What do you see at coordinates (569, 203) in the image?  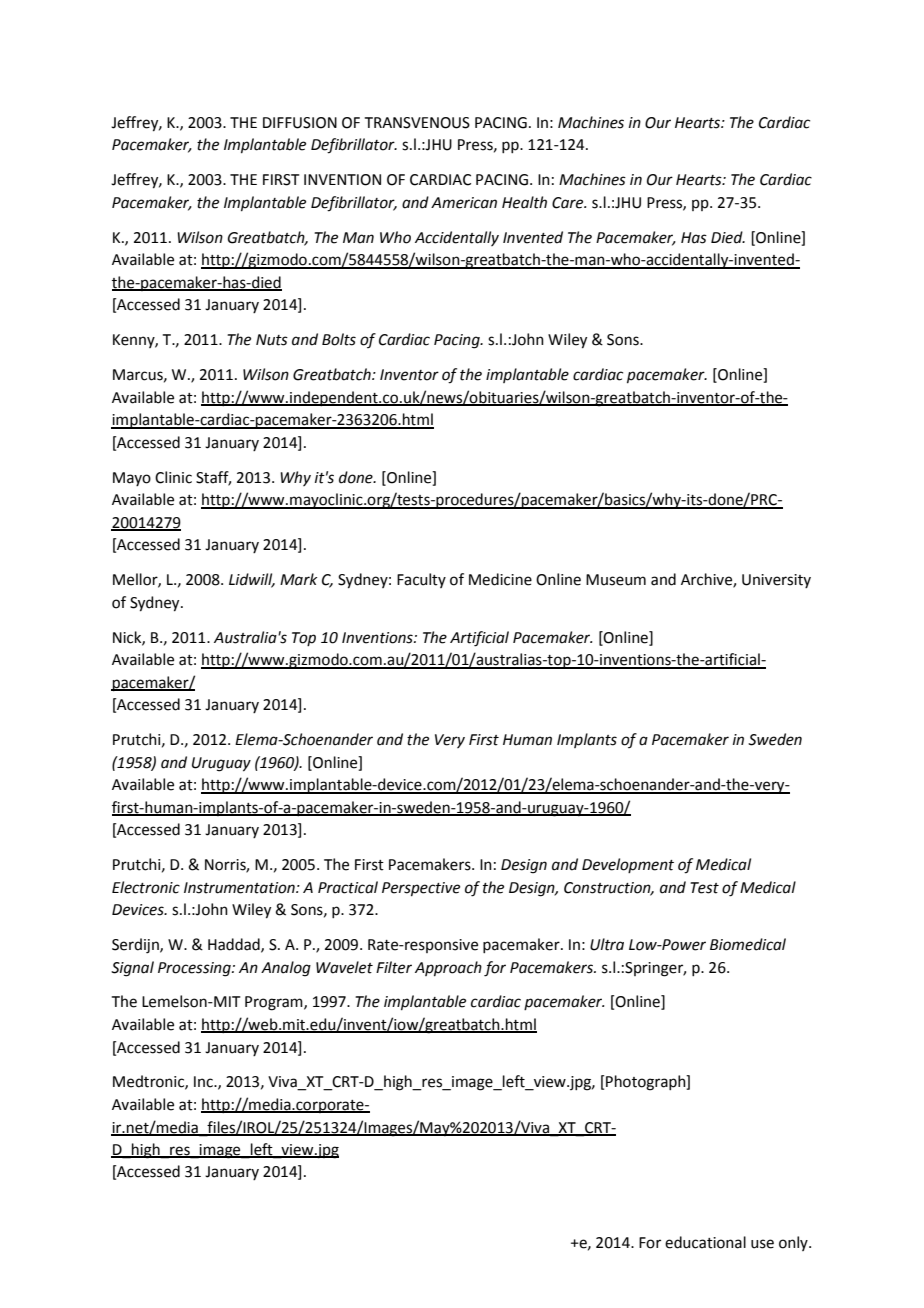 I see `Care` at bounding box center [569, 203].
